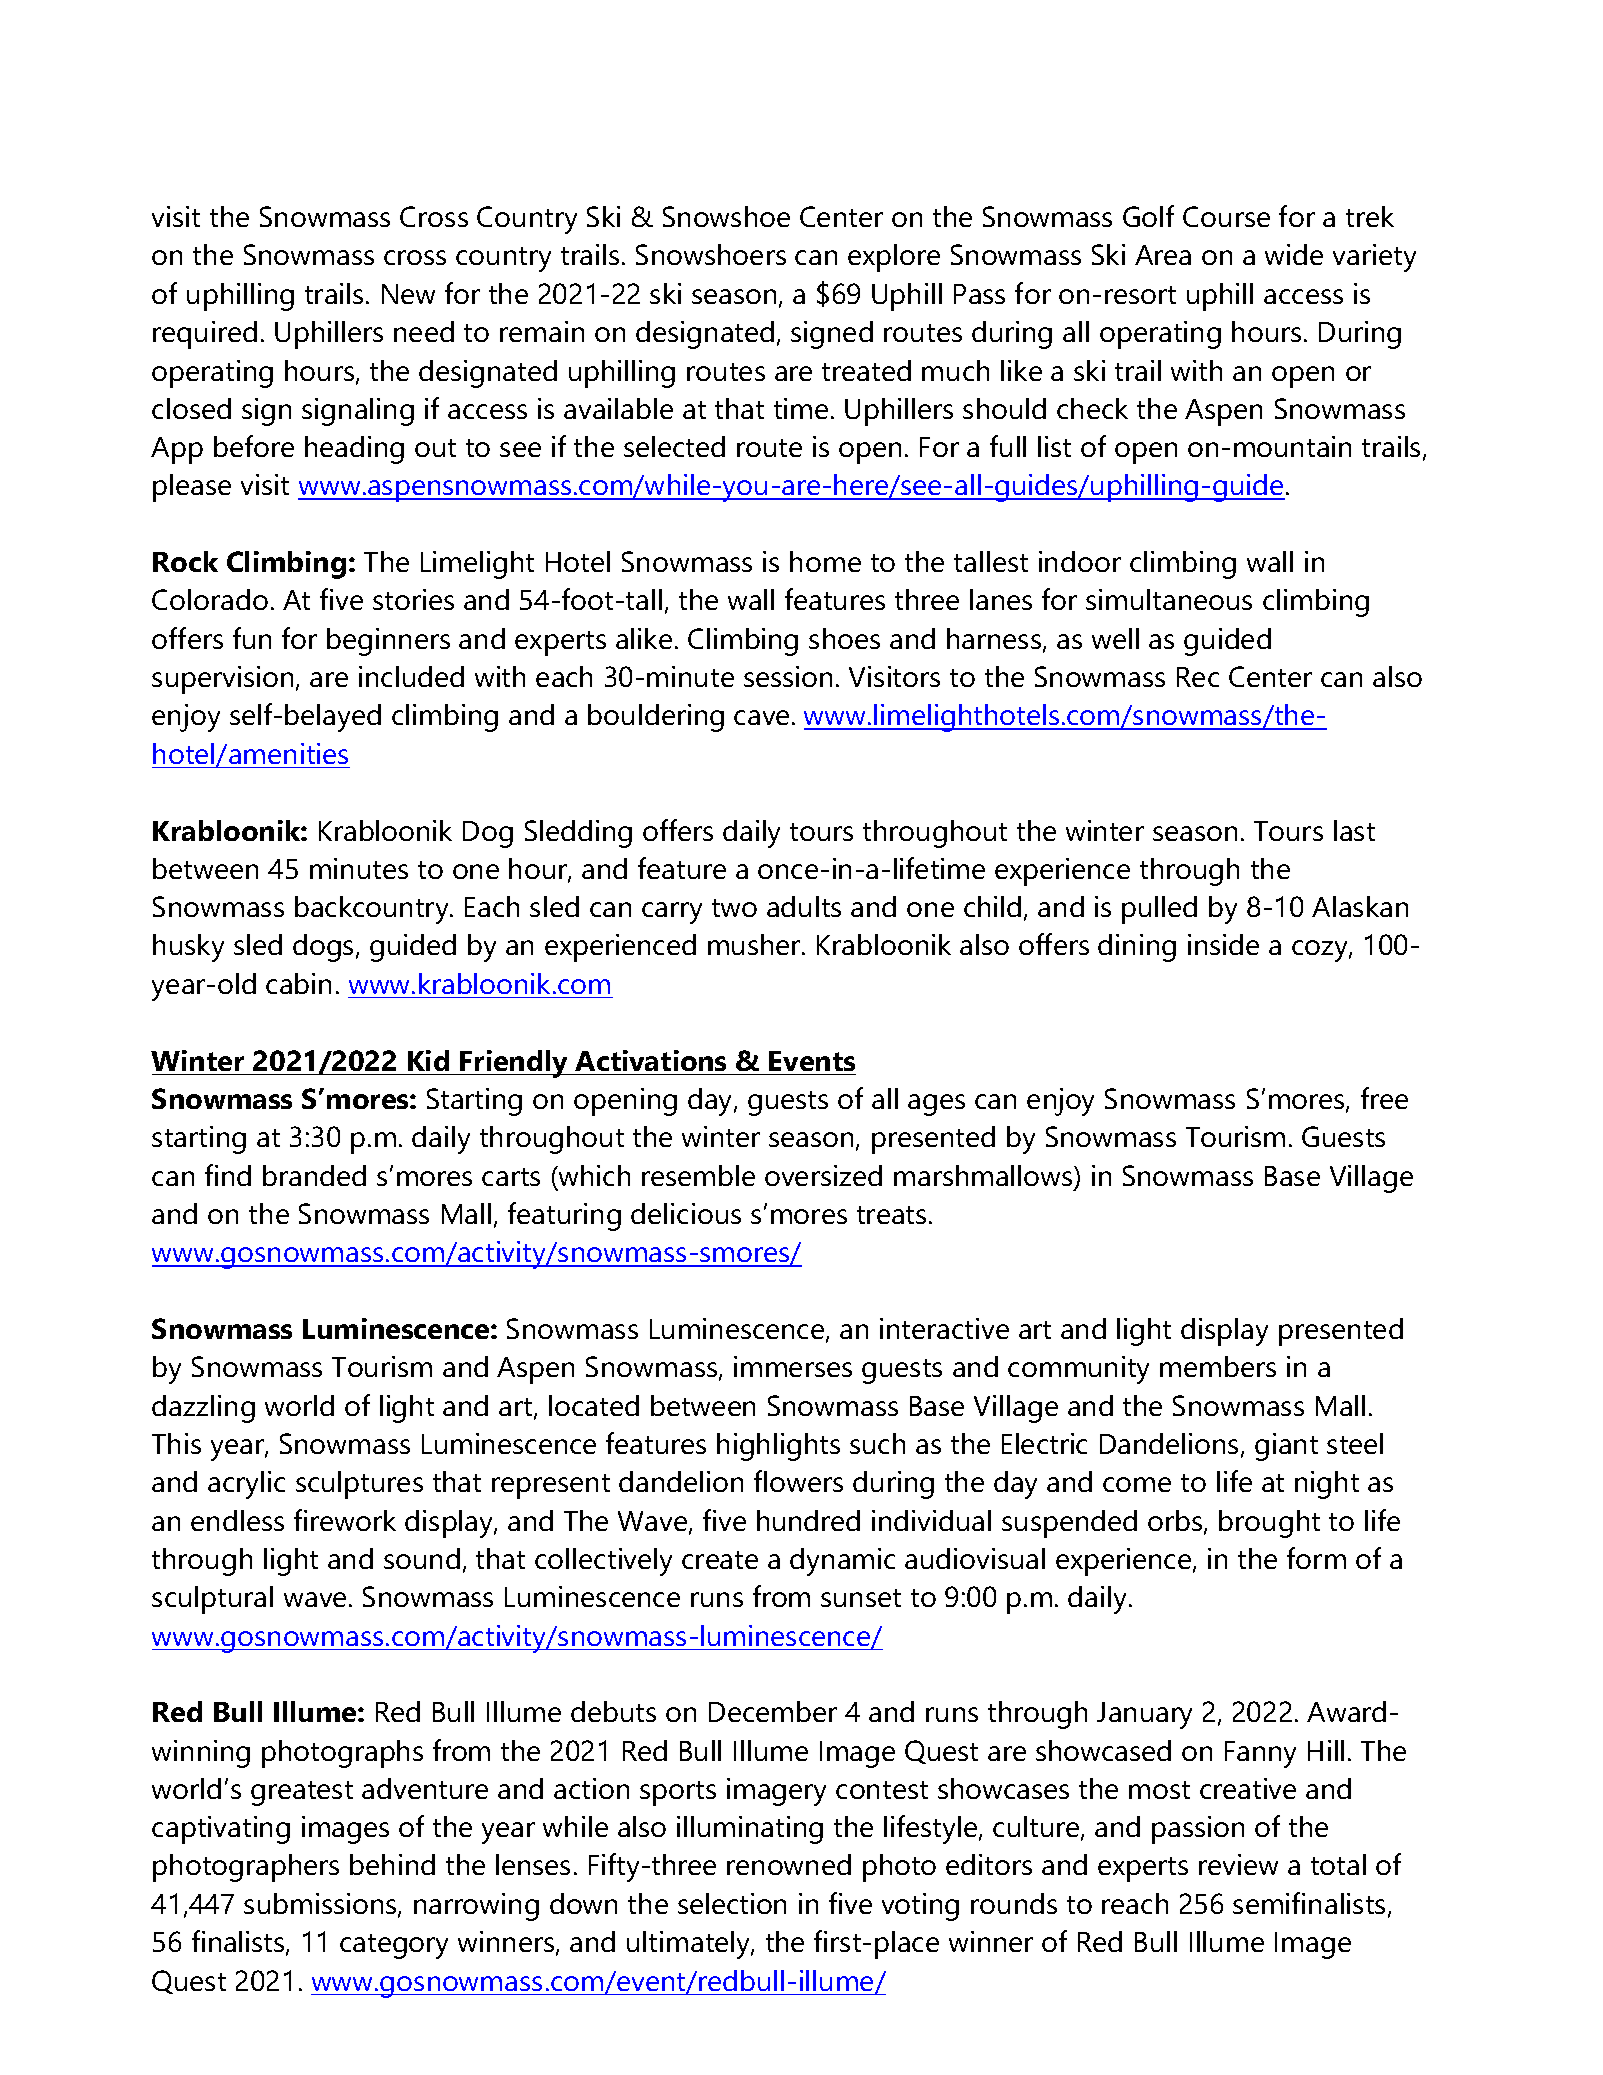 The width and height of the screenshot is (1603, 2075). I want to click on wide, so click(1294, 254).
